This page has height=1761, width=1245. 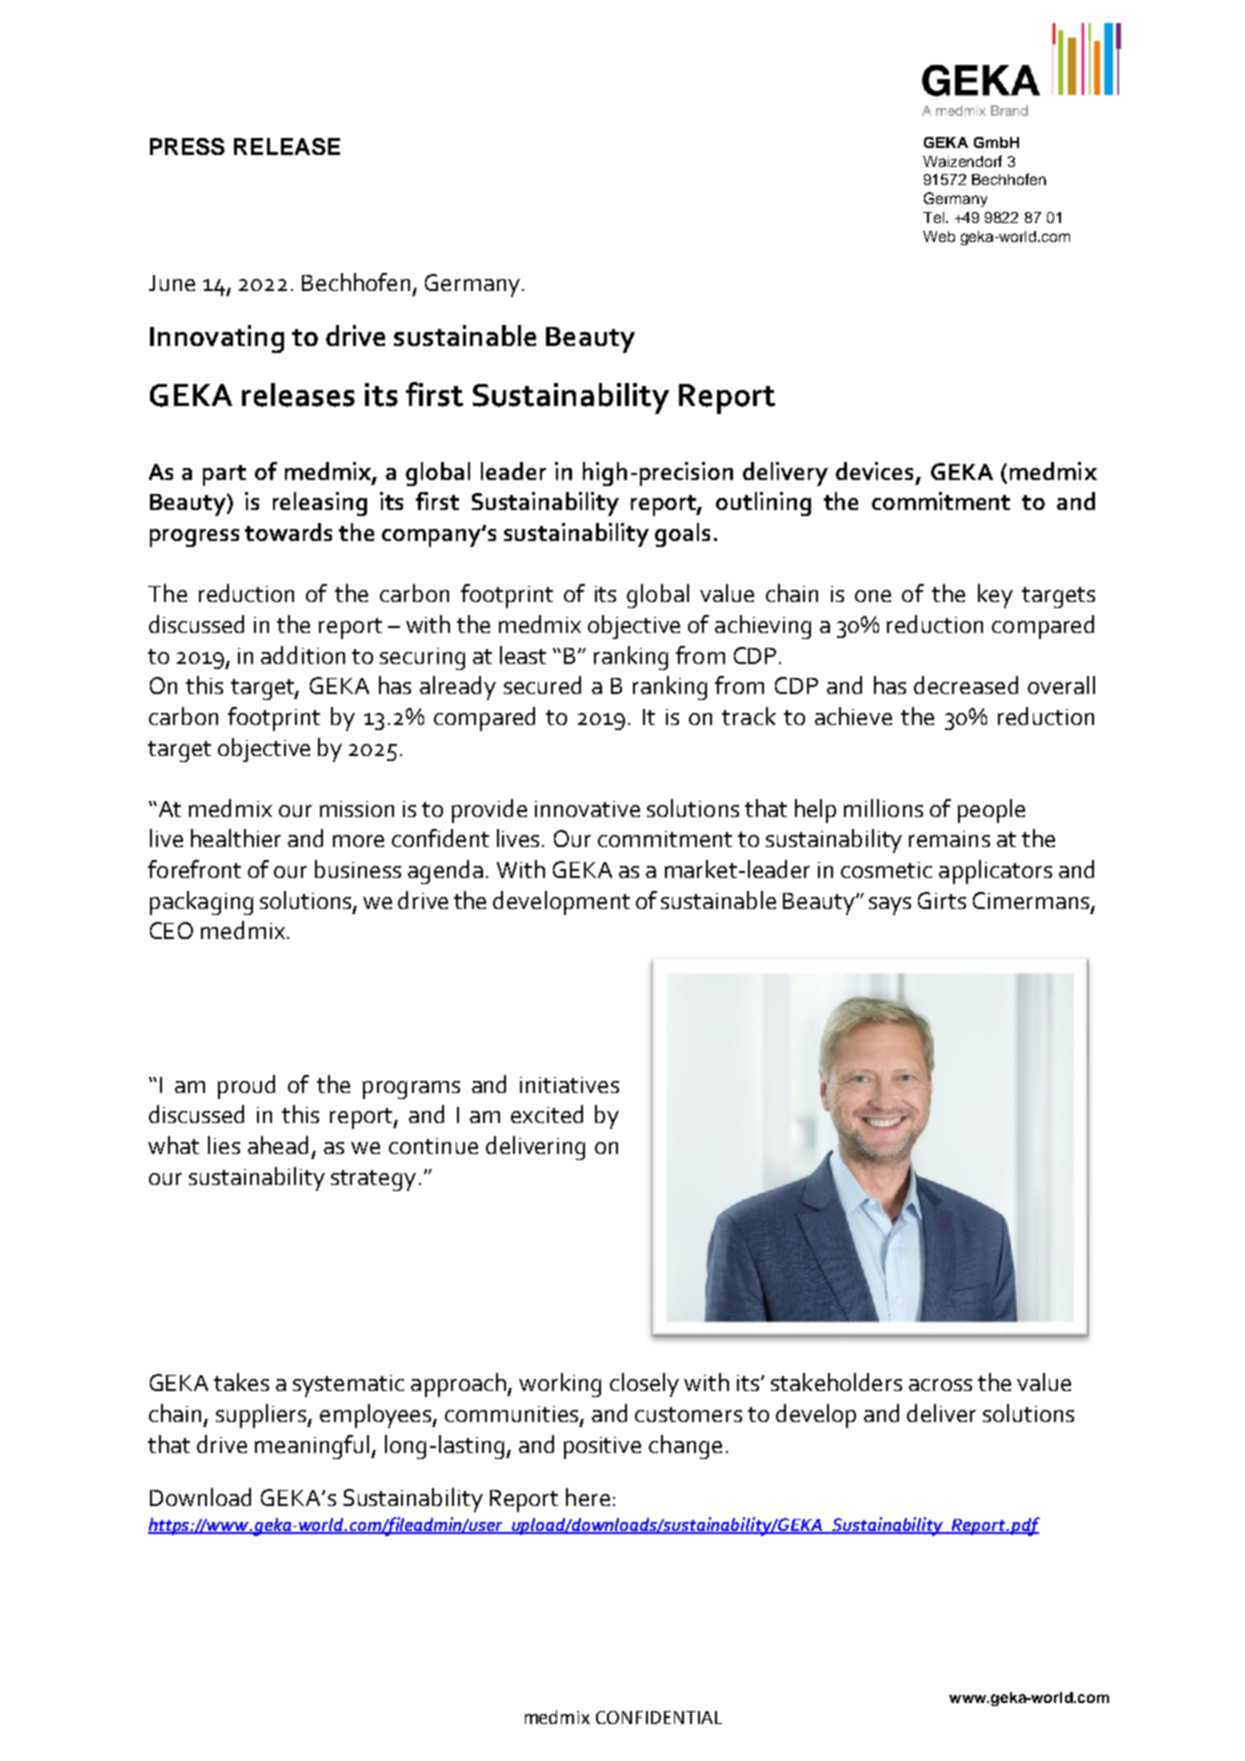 What do you see at coordinates (313, 1447) in the page?
I see `meaningful` at bounding box center [313, 1447].
